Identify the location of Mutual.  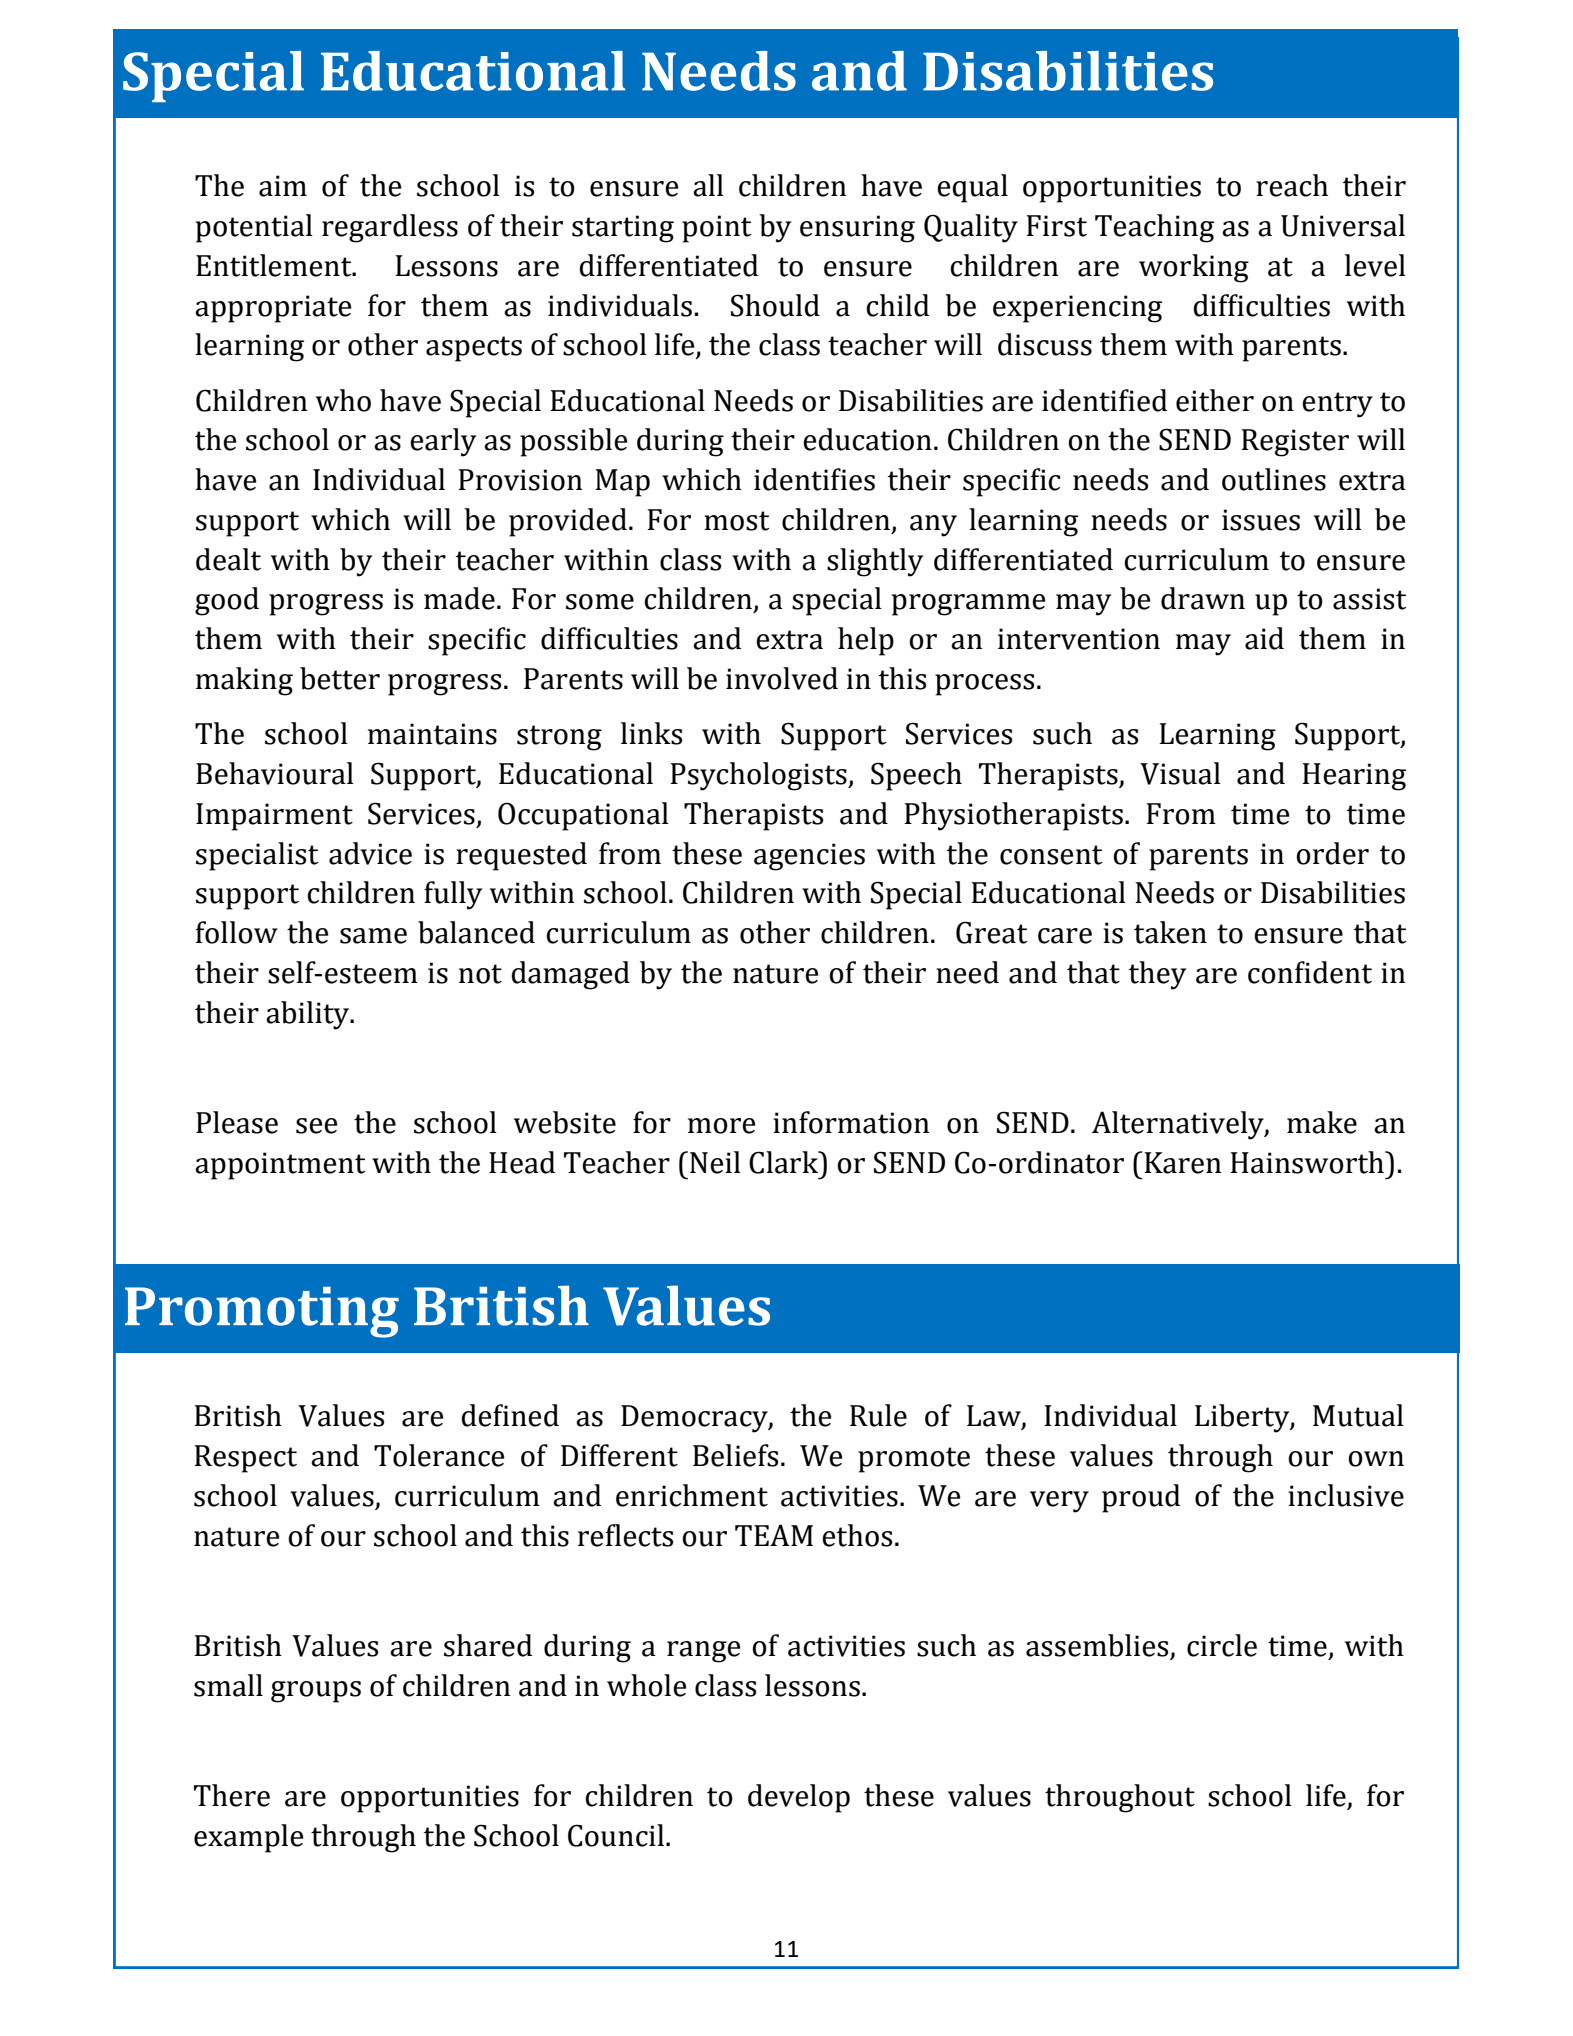
(1358, 1415).
